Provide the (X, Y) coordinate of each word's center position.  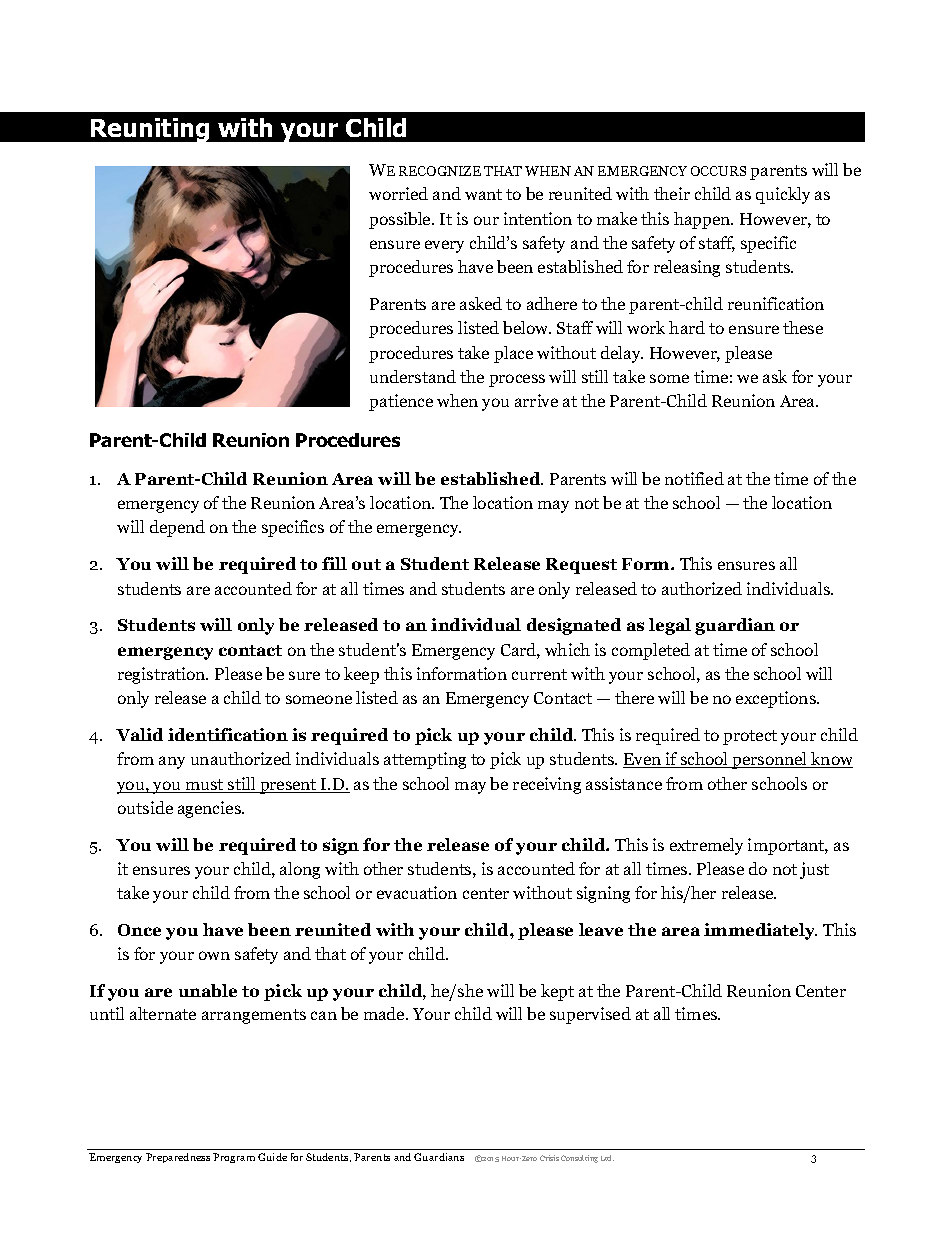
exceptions (777, 699)
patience (401, 402)
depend (177, 528)
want (483, 194)
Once (139, 930)
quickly (783, 195)
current (539, 674)
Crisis (549, 1158)
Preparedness (178, 1158)
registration (163, 675)
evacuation (417, 892)
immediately (760, 931)
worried (398, 193)
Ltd (607, 1158)
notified (694, 478)
